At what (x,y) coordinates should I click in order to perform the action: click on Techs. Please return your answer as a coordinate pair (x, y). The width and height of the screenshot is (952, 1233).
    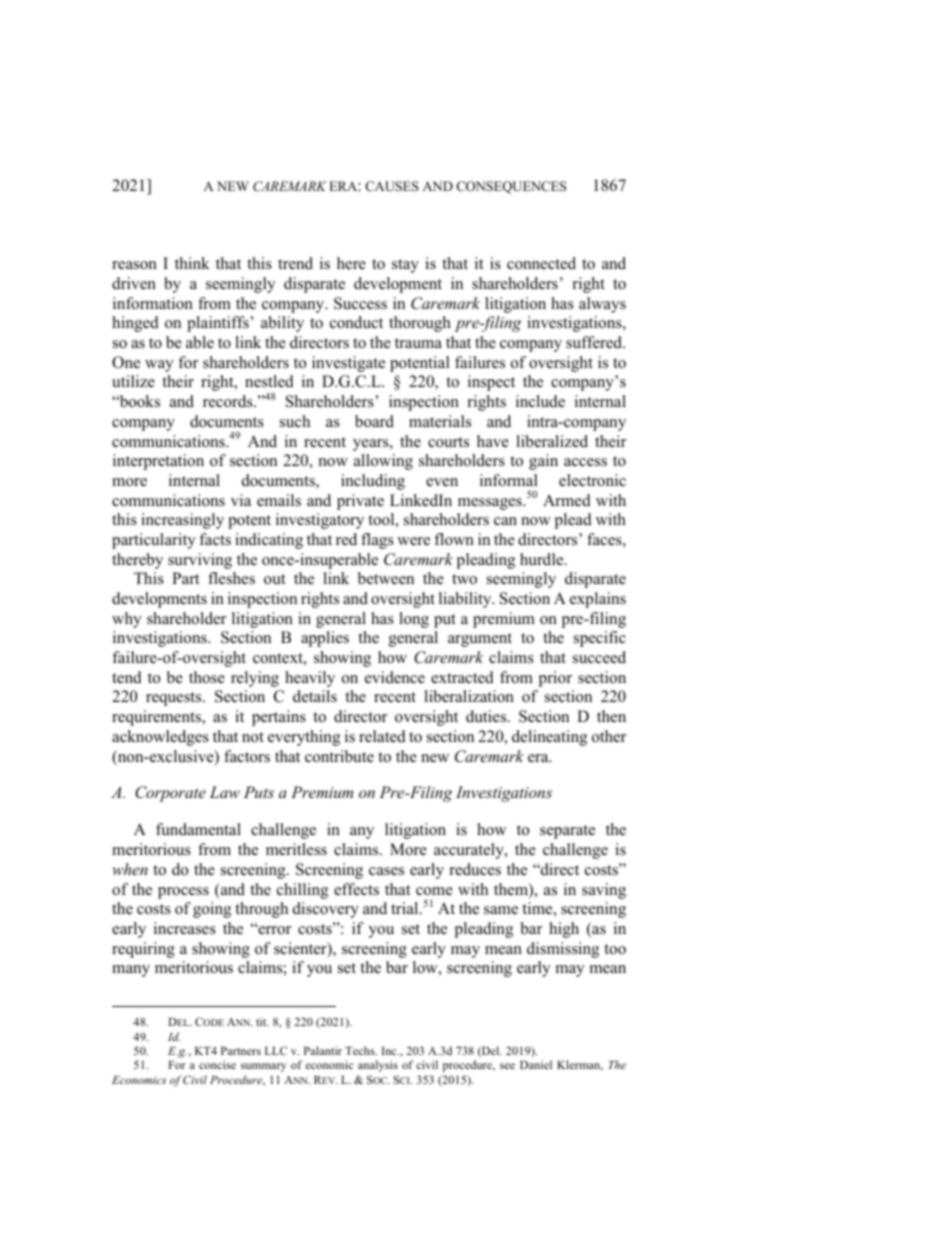
    Looking at the image, I should click on (361, 1050).
